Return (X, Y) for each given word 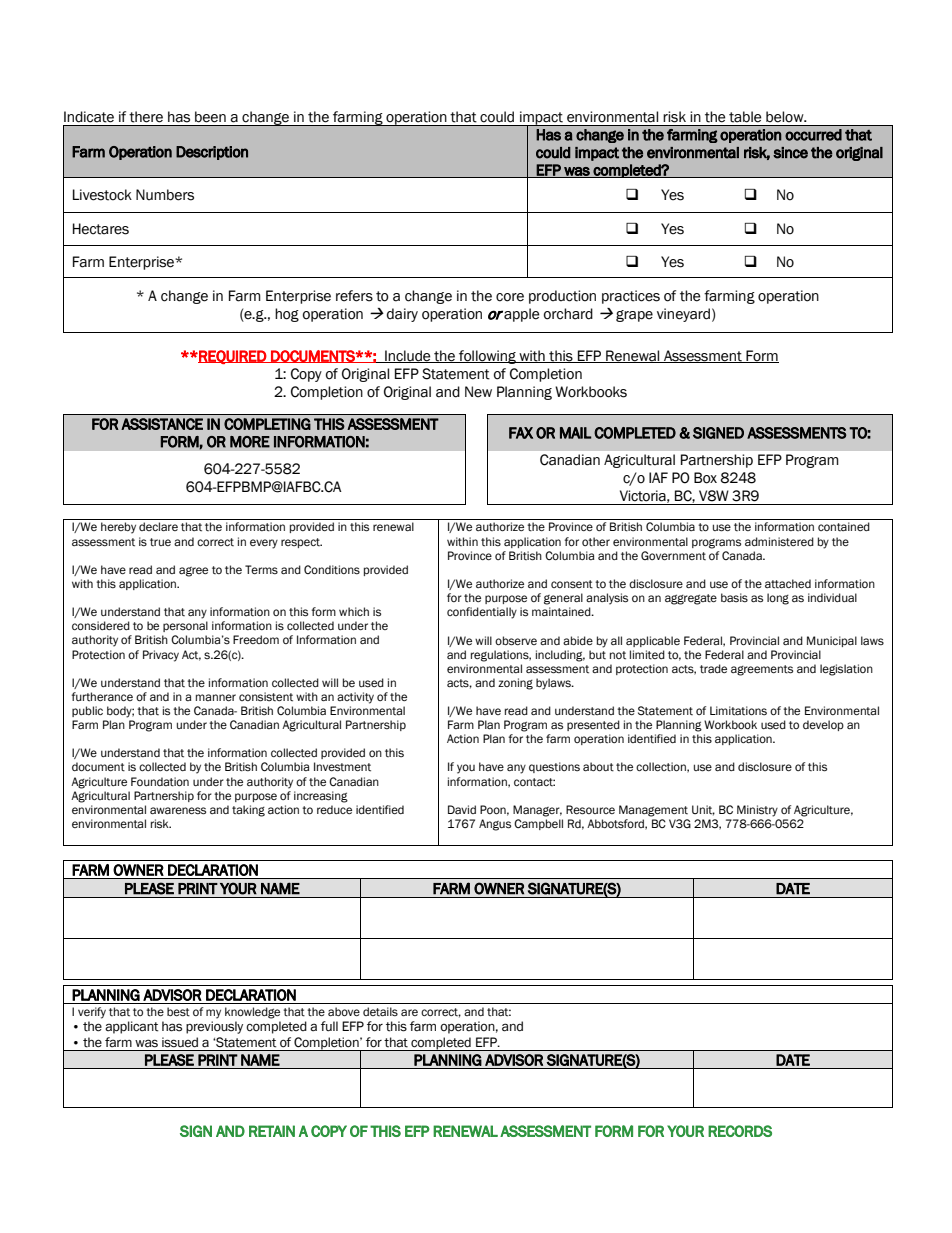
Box (705, 478)
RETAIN (272, 1131)
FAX (521, 433)
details (380, 1012)
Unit (703, 810)
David (462, 809)
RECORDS (740, 1131)
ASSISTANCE (162, 424)
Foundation (160, 782)
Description (212, 153)
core (510, 297)
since (790, 153)
